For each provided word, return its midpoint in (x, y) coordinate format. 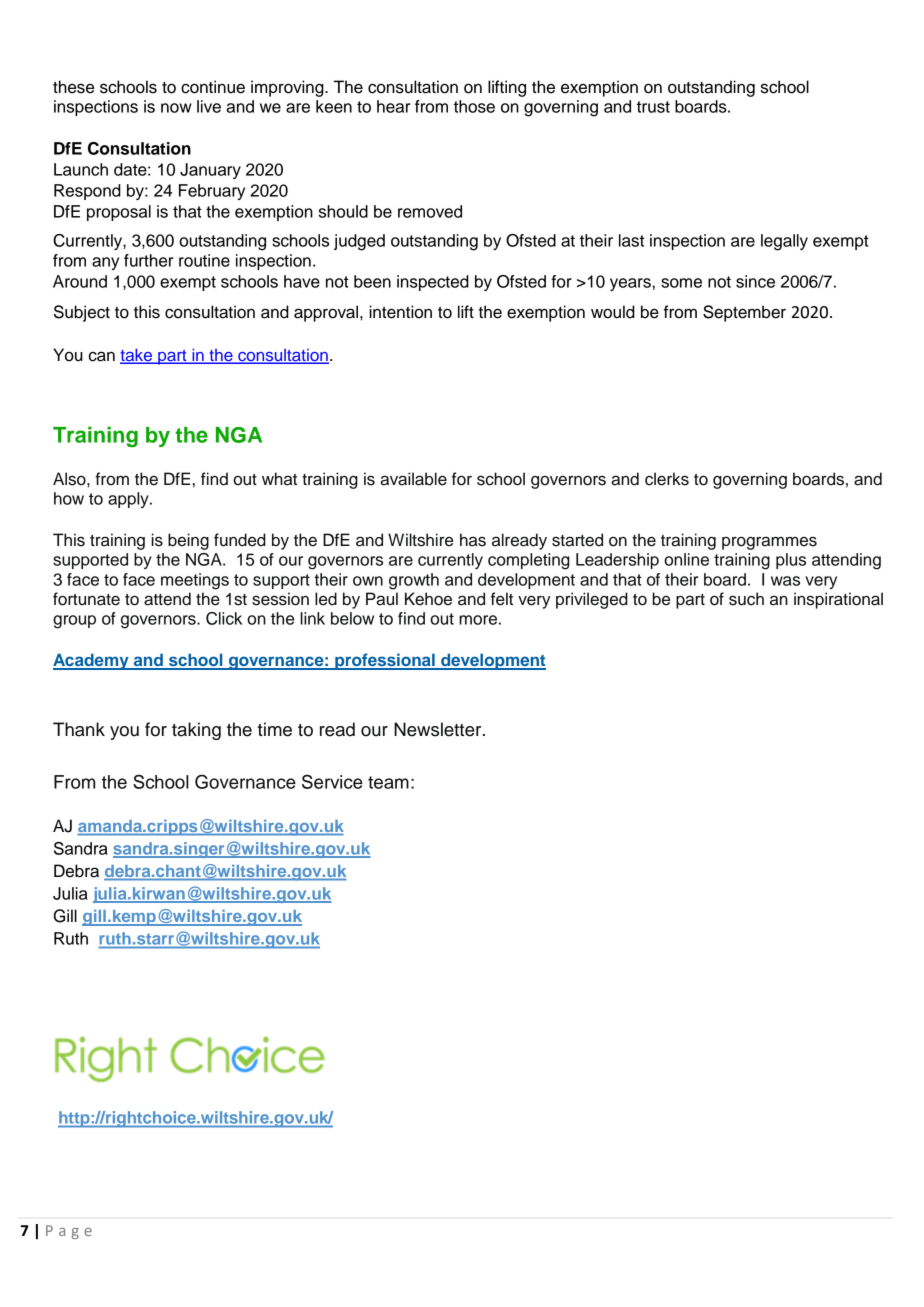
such (746, 599)
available (413, 479)
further (148, 260)
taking (196, 731)
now (176, 108)
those (474, 106)
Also (70, 479)
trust (653, 107)
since (755, 281)
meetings (195, 581)
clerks (667, 479)
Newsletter (439, 729)
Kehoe (428, 599)
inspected (433, 283)
